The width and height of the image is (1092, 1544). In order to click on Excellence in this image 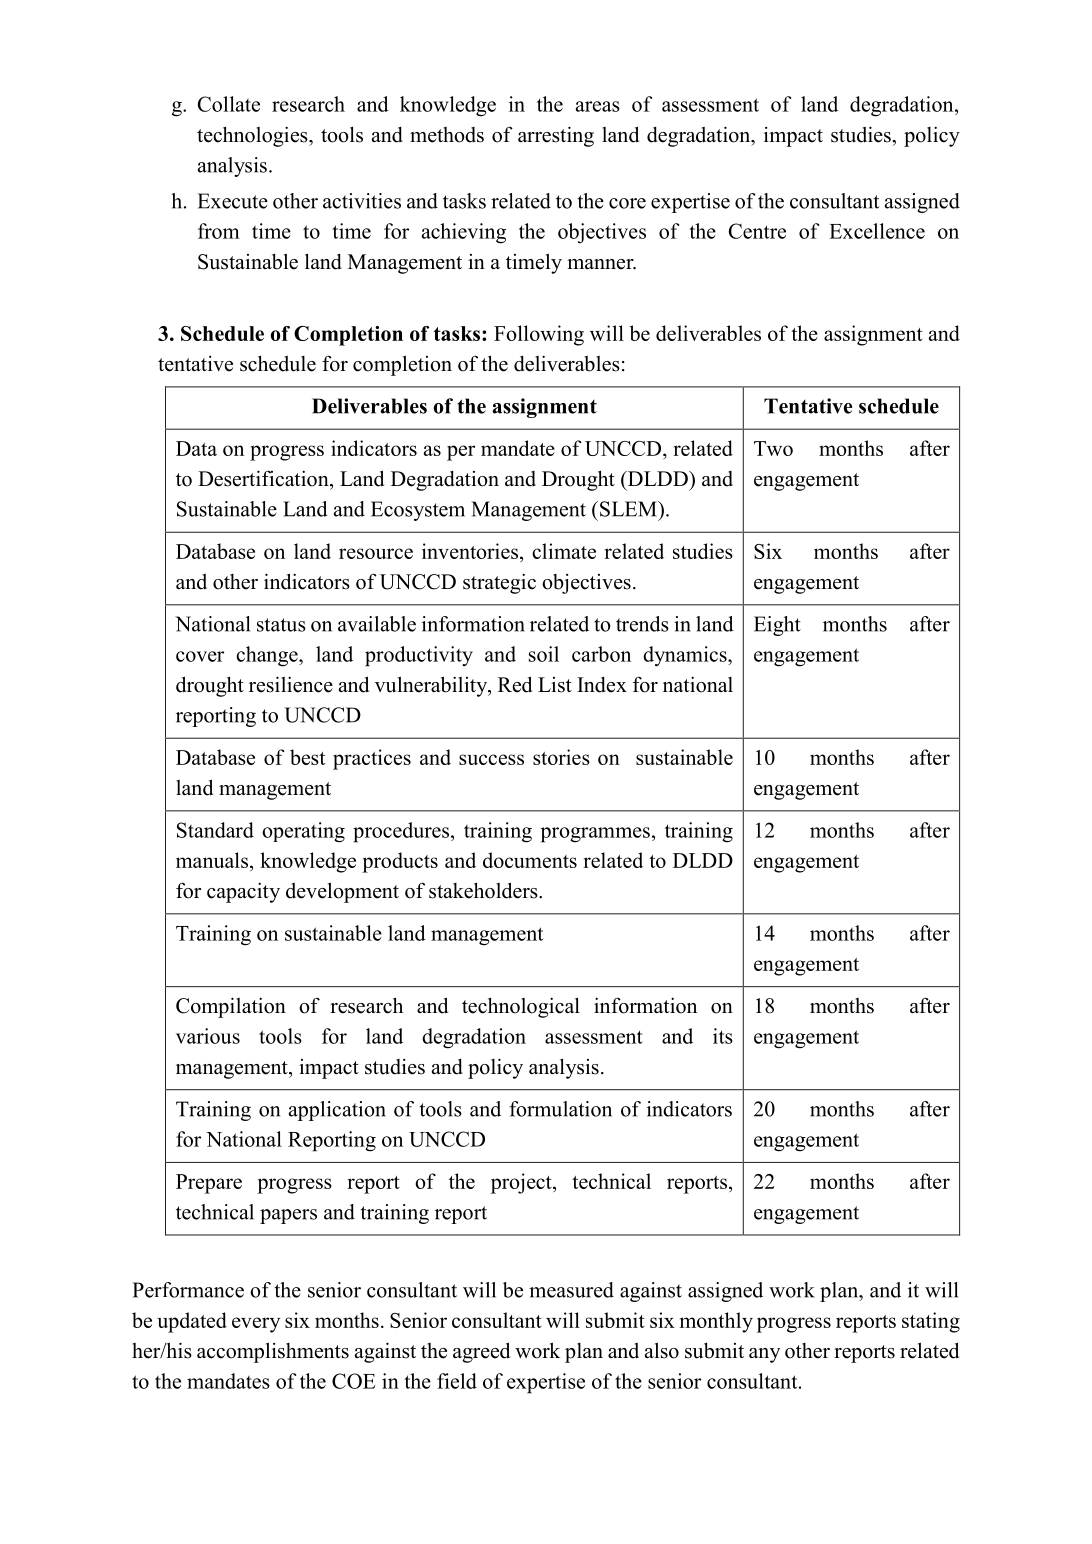, I will do `click(877, 231)`.
